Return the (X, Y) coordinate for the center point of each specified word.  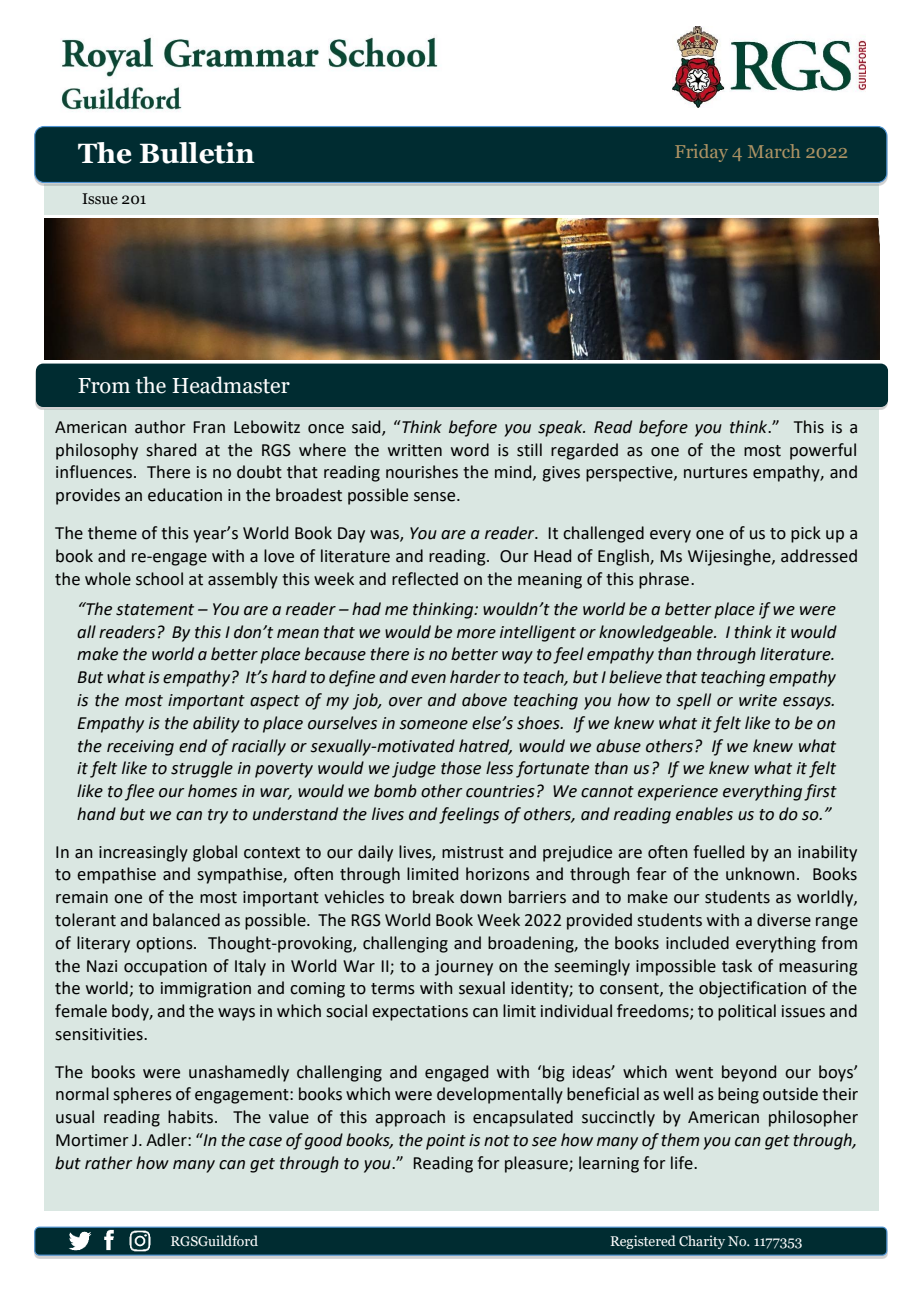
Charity (702, 1242)
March (774, 151)
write (758, 700)
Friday (701, 153)
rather (109, 1163)
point (446, 1142)
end (193, 746)
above (484, 700)
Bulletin (197, 153)
